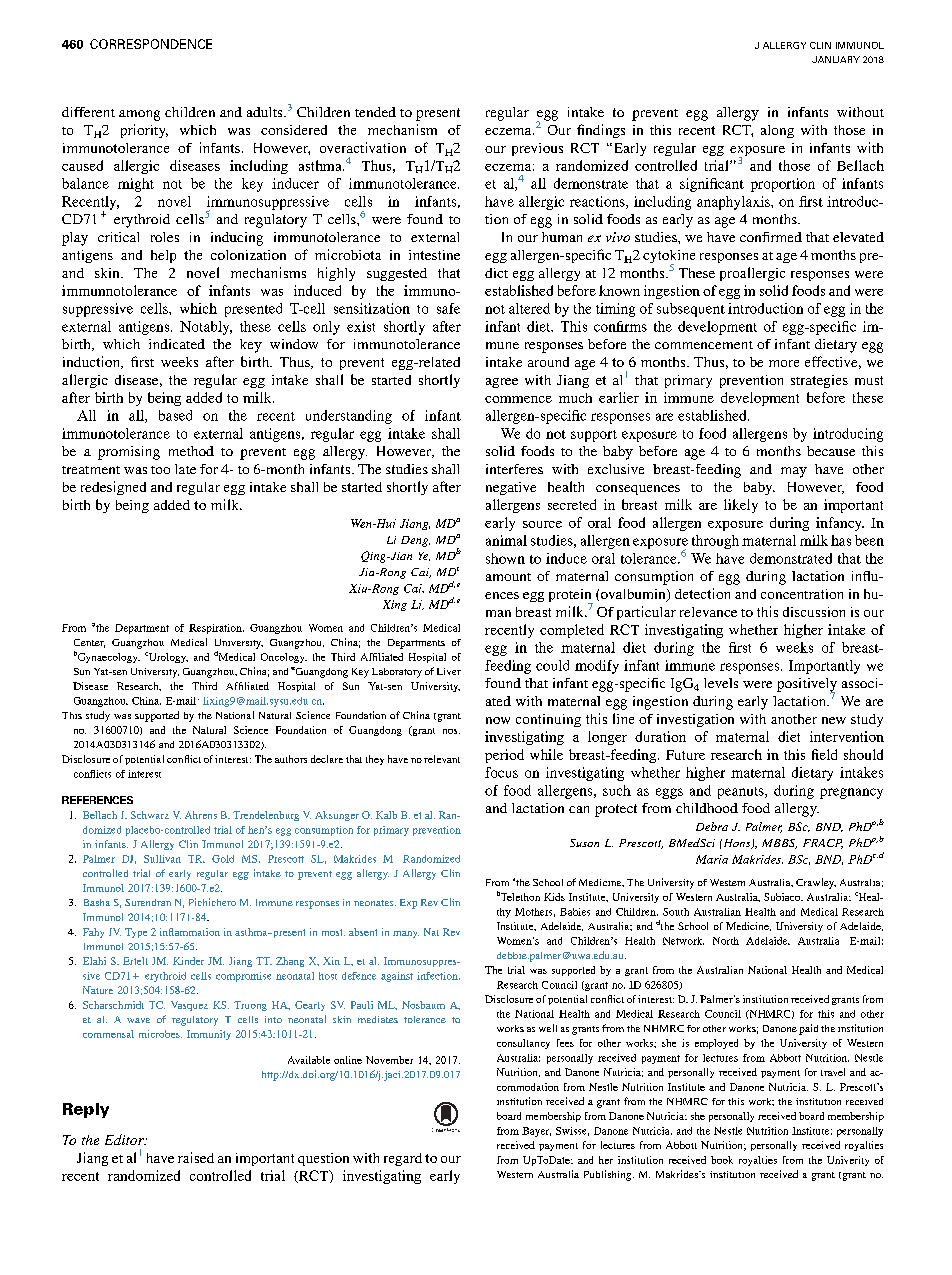 This page has width=952, height=1275. I want to click on JANUARY, so click(836, 59).
